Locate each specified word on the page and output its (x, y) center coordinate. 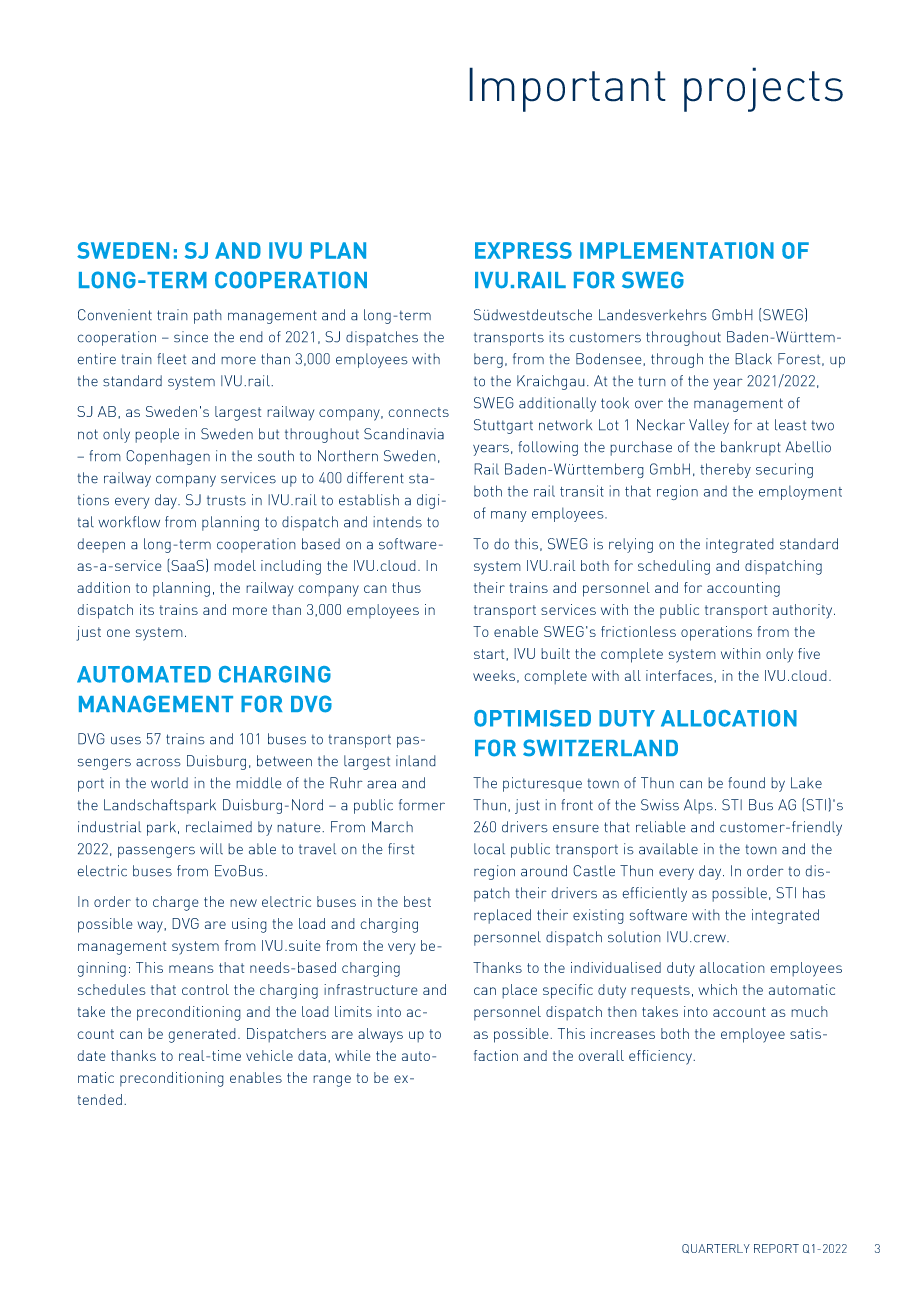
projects (763, 89)
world (169, 783)
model (235, 565)
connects (418, 412)
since (191, 337)
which (717, 989)
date (91, 1055)
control (205, 989)
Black (753, 359)
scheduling (674, 567)
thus (406, 587)
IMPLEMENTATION (677, 250)
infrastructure (371, 989)
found (746, 783)
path (208, 316)
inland (416, 761)
